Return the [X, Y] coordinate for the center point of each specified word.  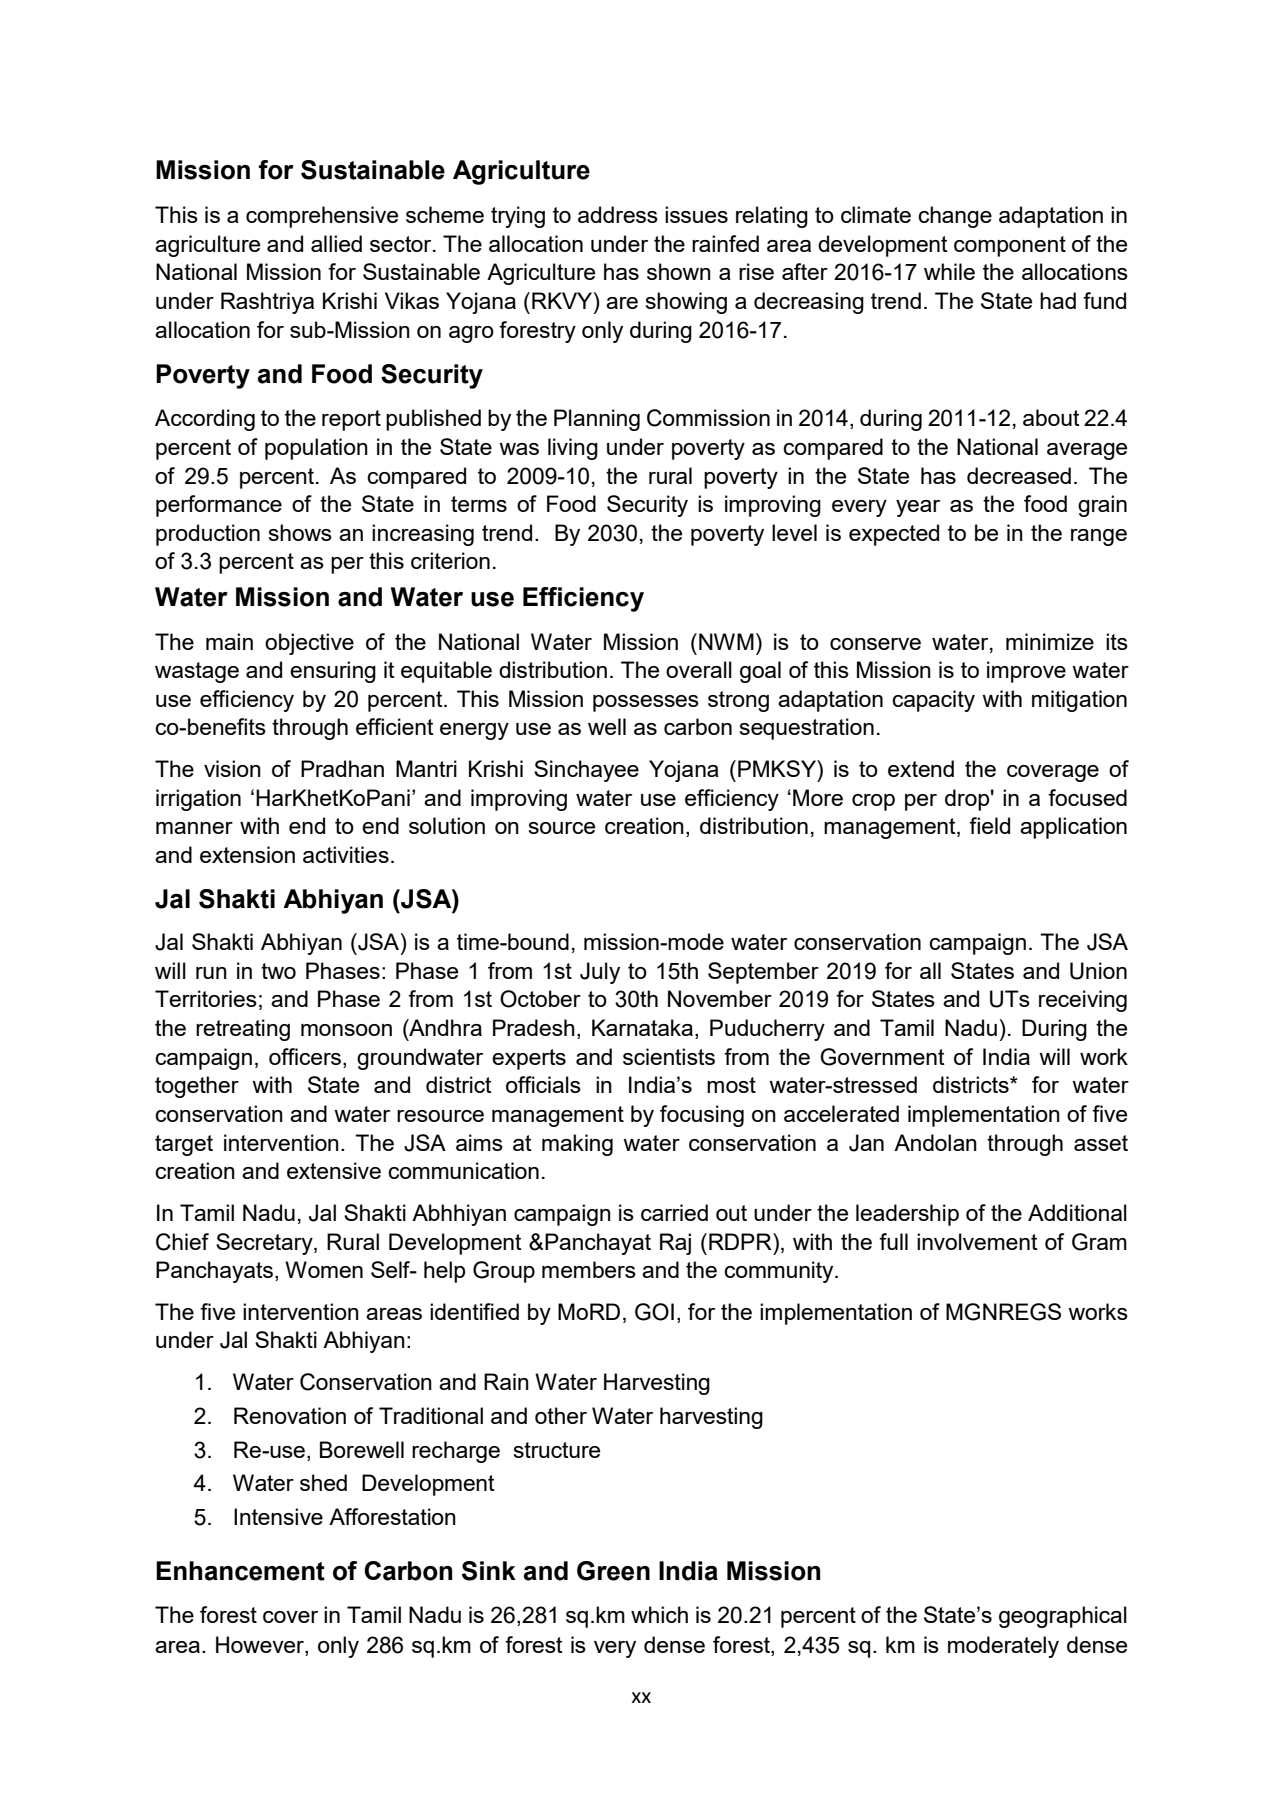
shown [679, 271]
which [659, 1614]
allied [336, 243]
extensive [334, 1170]
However [261, 1646]
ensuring [333, 672]
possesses [646, 703]
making [577, 1145]
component [1010, 246]
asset [1101, 1143]
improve [1026, 672]
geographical [1063, 1617]
